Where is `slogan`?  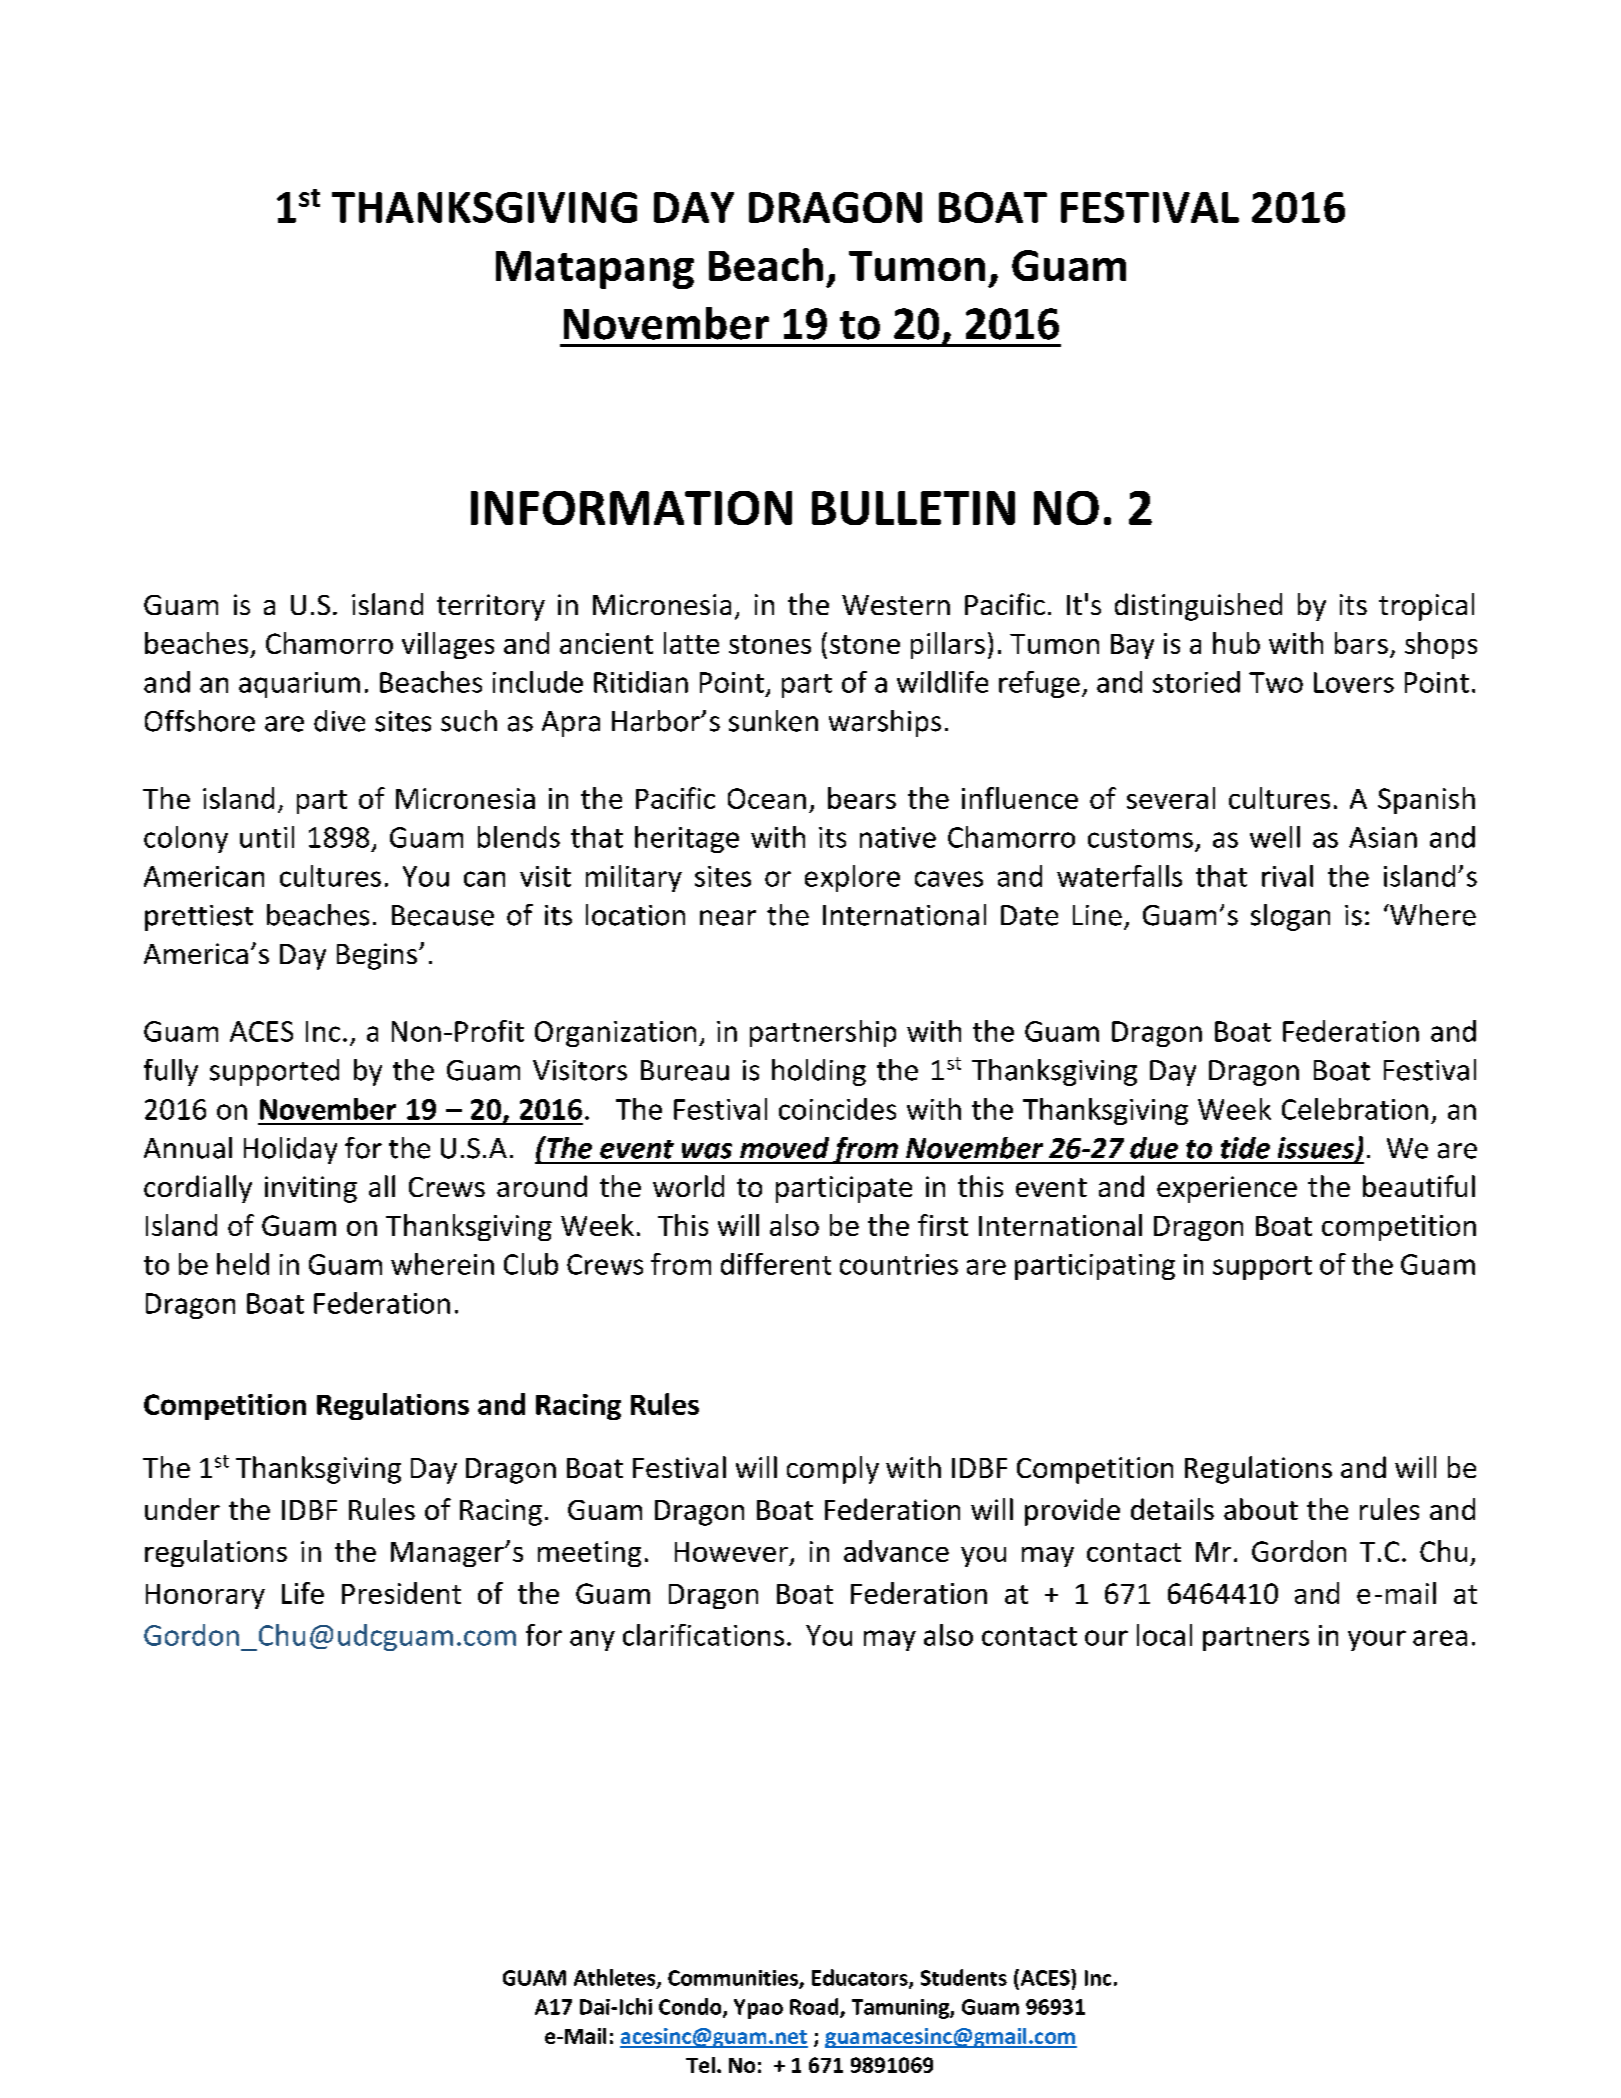
slogan is located at coordinates (1290, 917).
